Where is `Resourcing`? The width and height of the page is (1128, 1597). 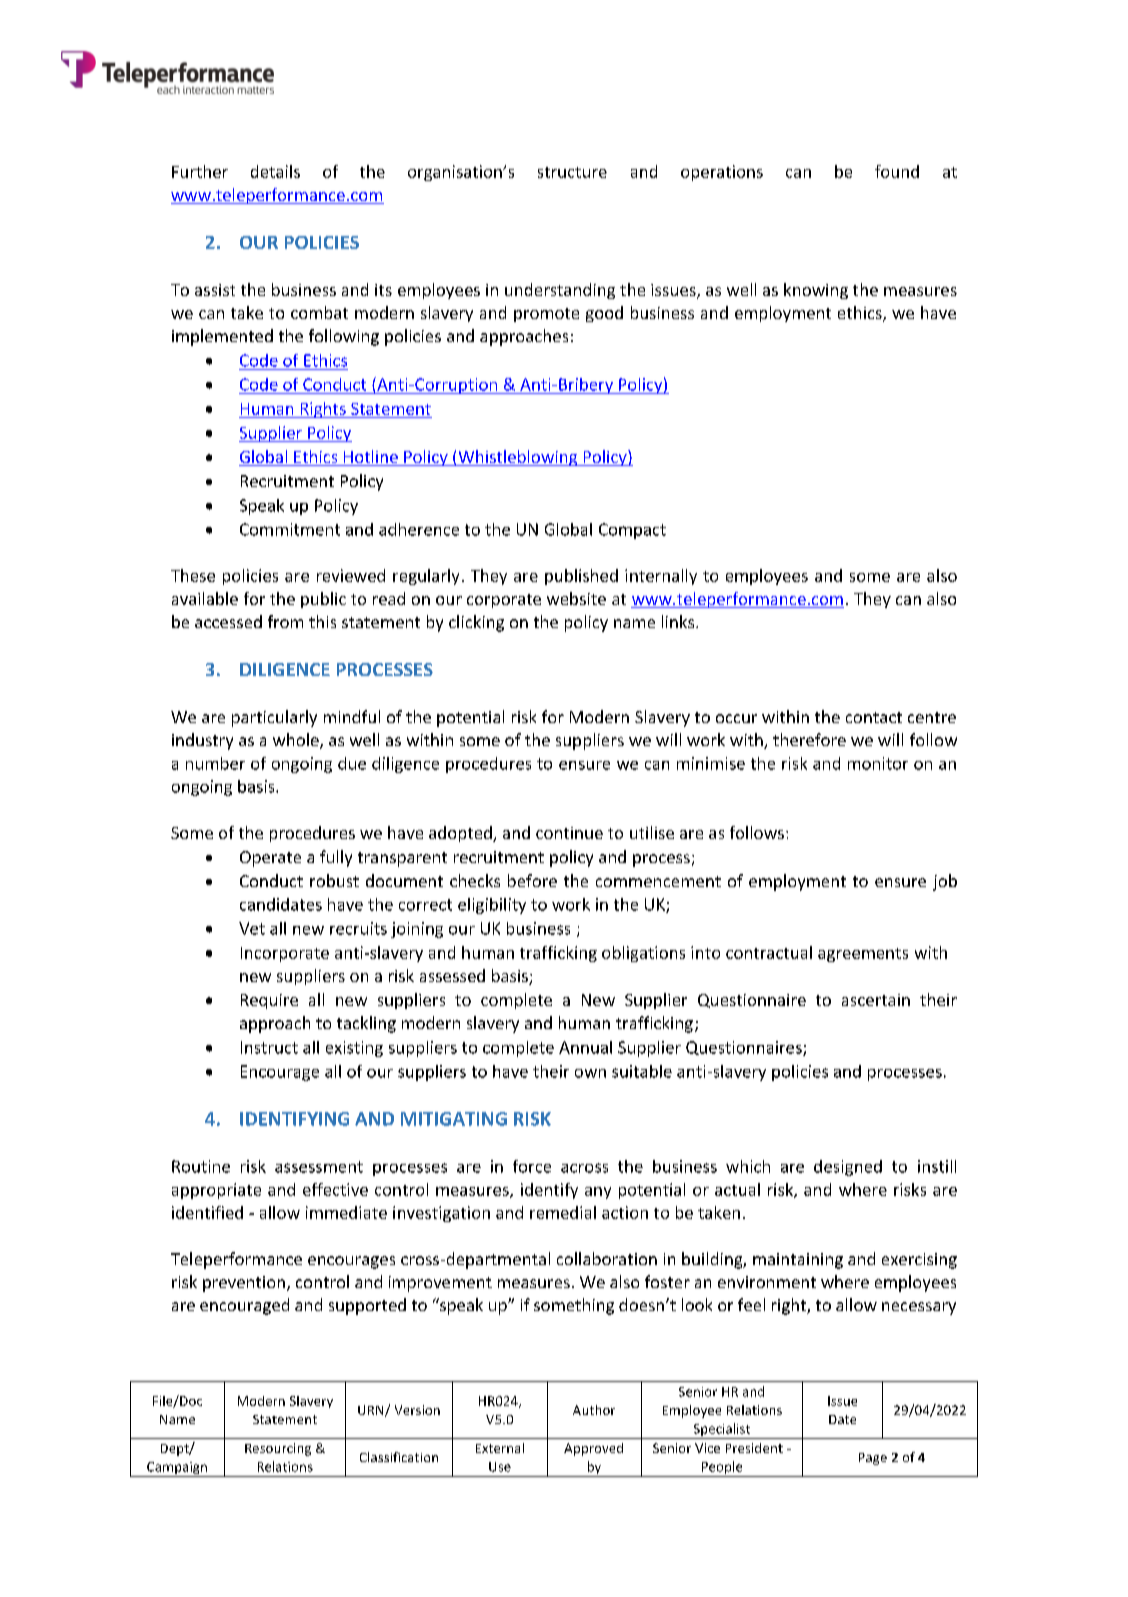 Resourcing is located at coordinates (278, 1449).
